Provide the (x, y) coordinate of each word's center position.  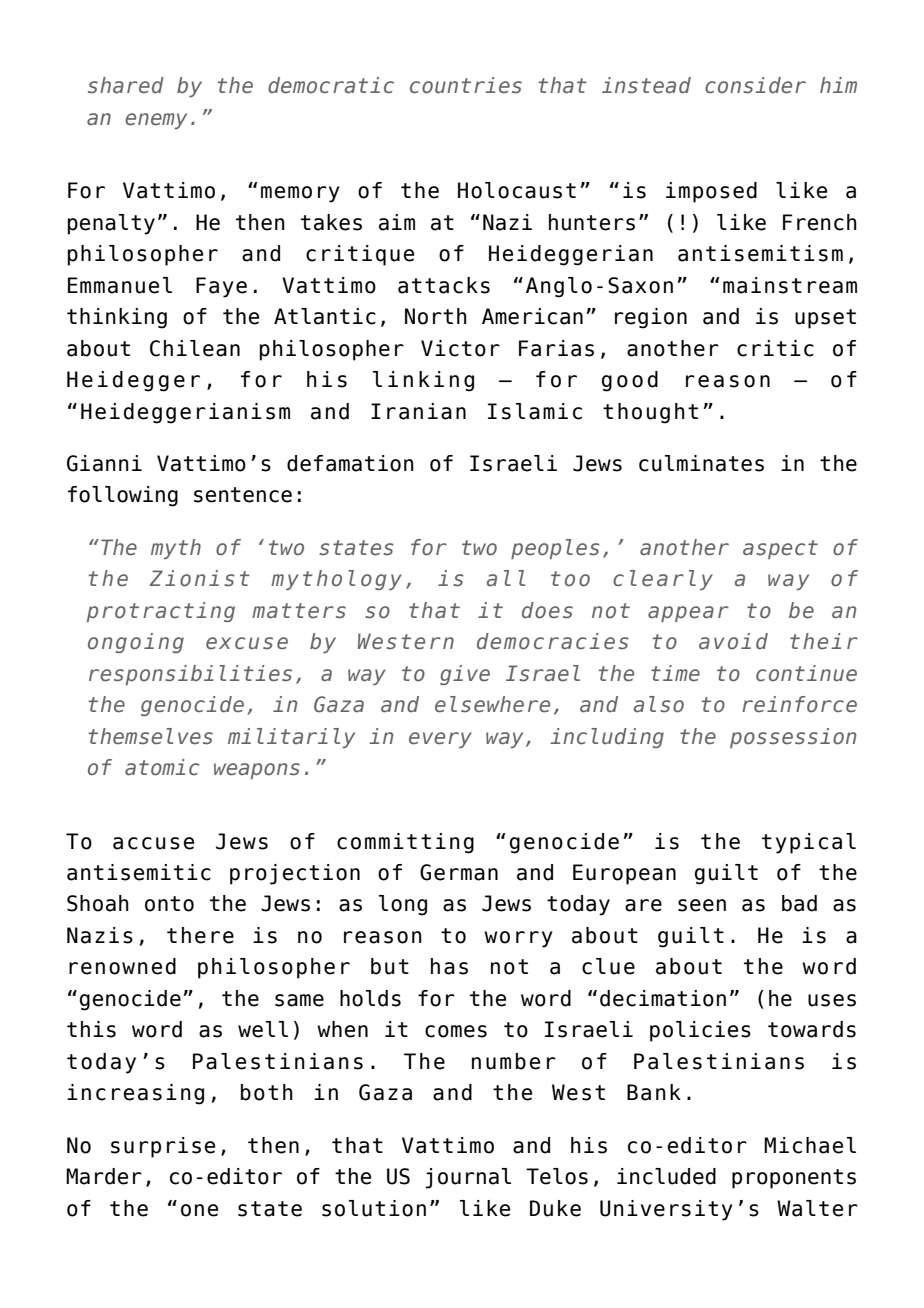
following (123, 496)
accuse (153, 843)
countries (466, 85)
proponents (794, 1179)
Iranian (418, 411)
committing (405, 843)
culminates (701, 463)
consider (755, 85)
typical (809, 843)
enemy (156, 121)
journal (468, 1178)
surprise (163, 1147)
